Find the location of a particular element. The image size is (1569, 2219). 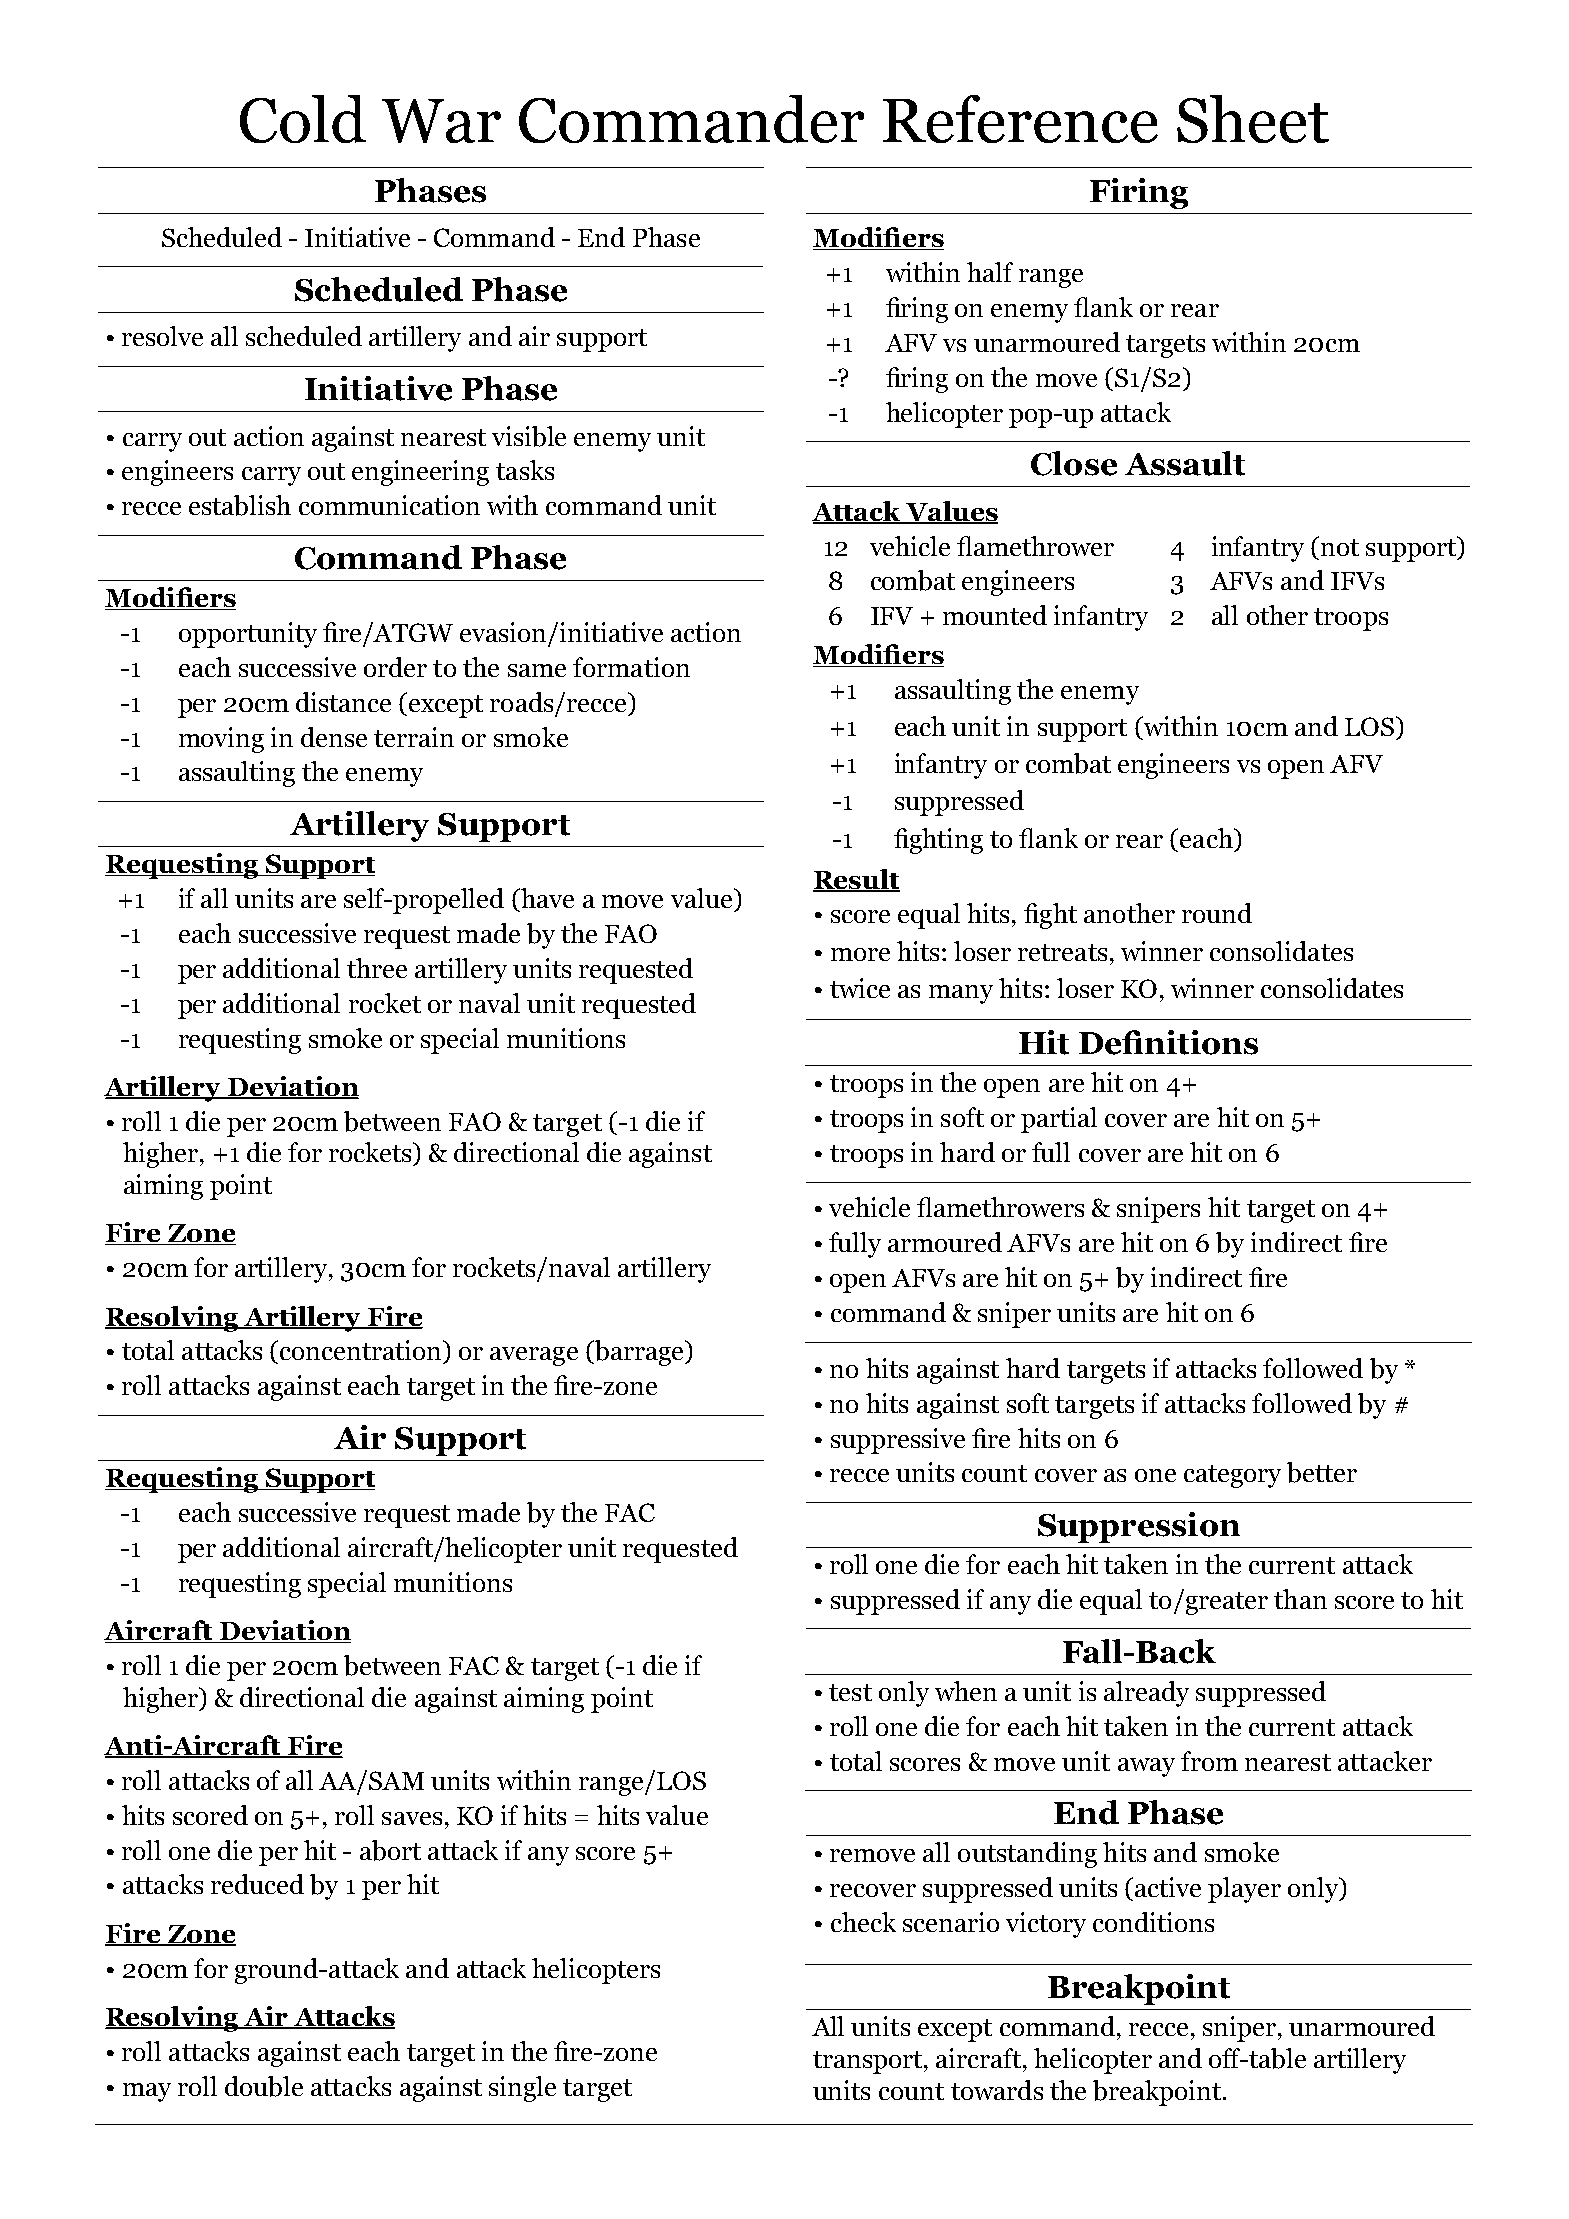

concentration is located at coordinates (362, 1350).
